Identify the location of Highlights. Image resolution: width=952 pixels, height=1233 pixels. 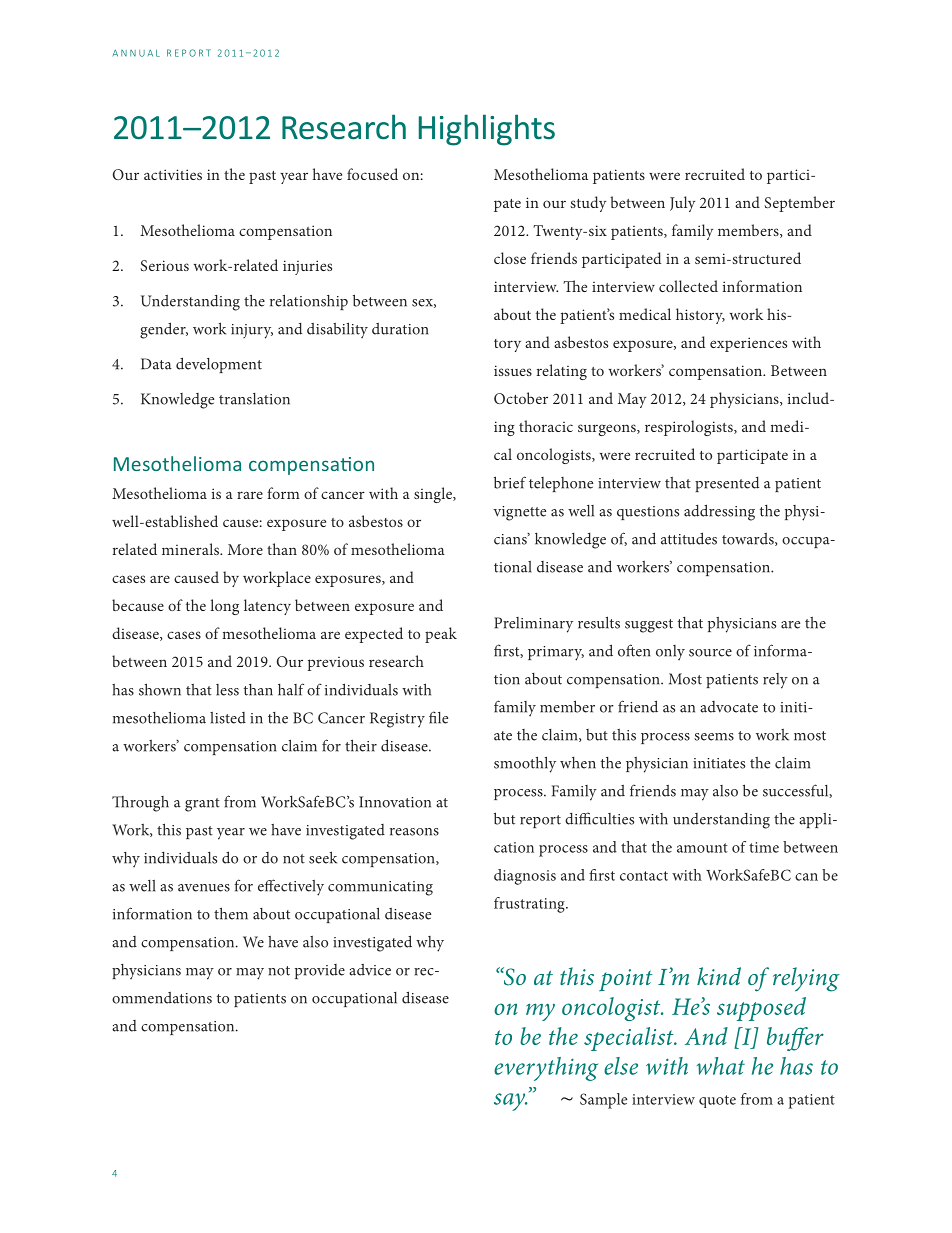
(487, 130).
